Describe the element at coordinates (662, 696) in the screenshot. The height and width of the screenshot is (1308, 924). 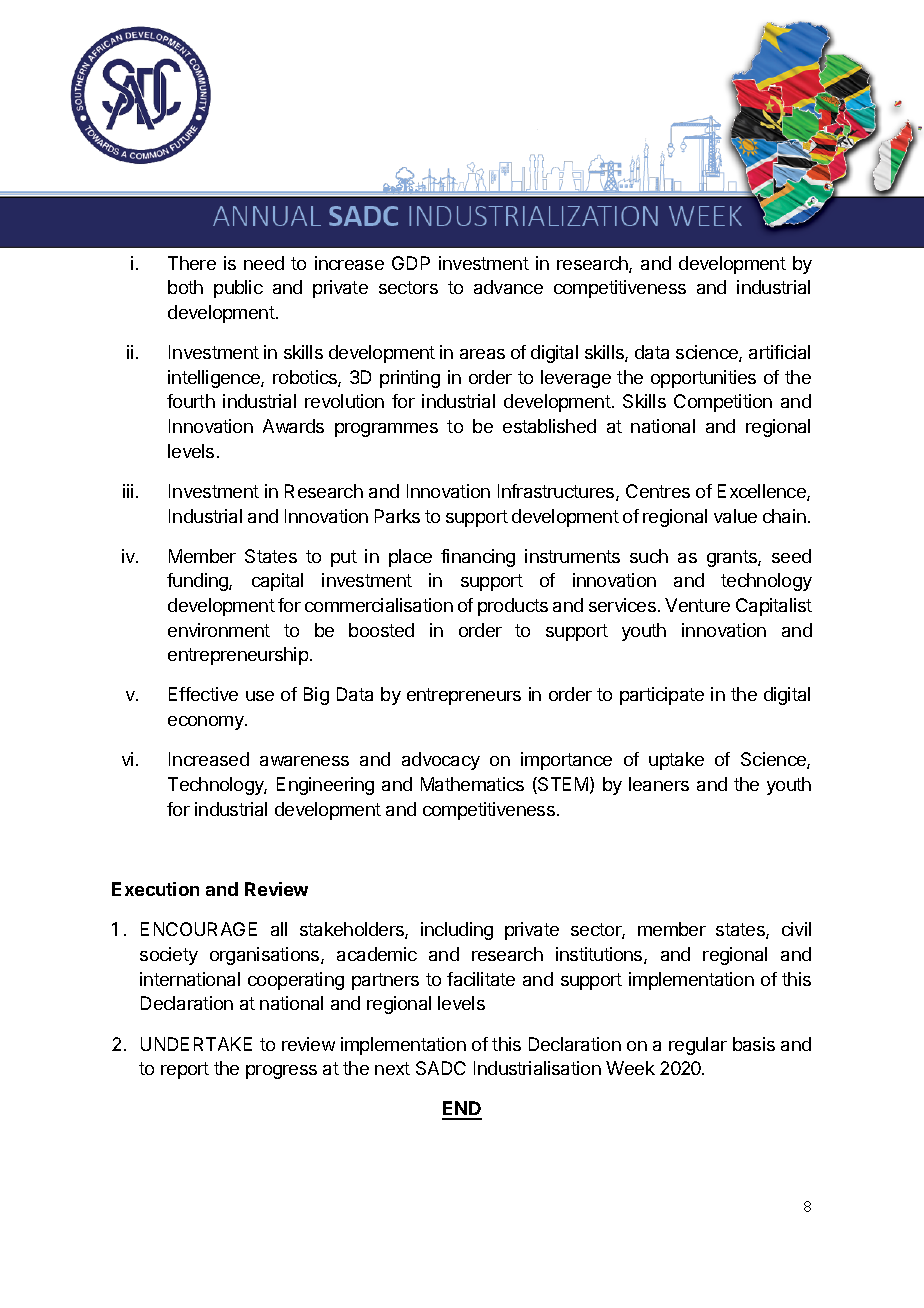
I see `participate` at that location.
